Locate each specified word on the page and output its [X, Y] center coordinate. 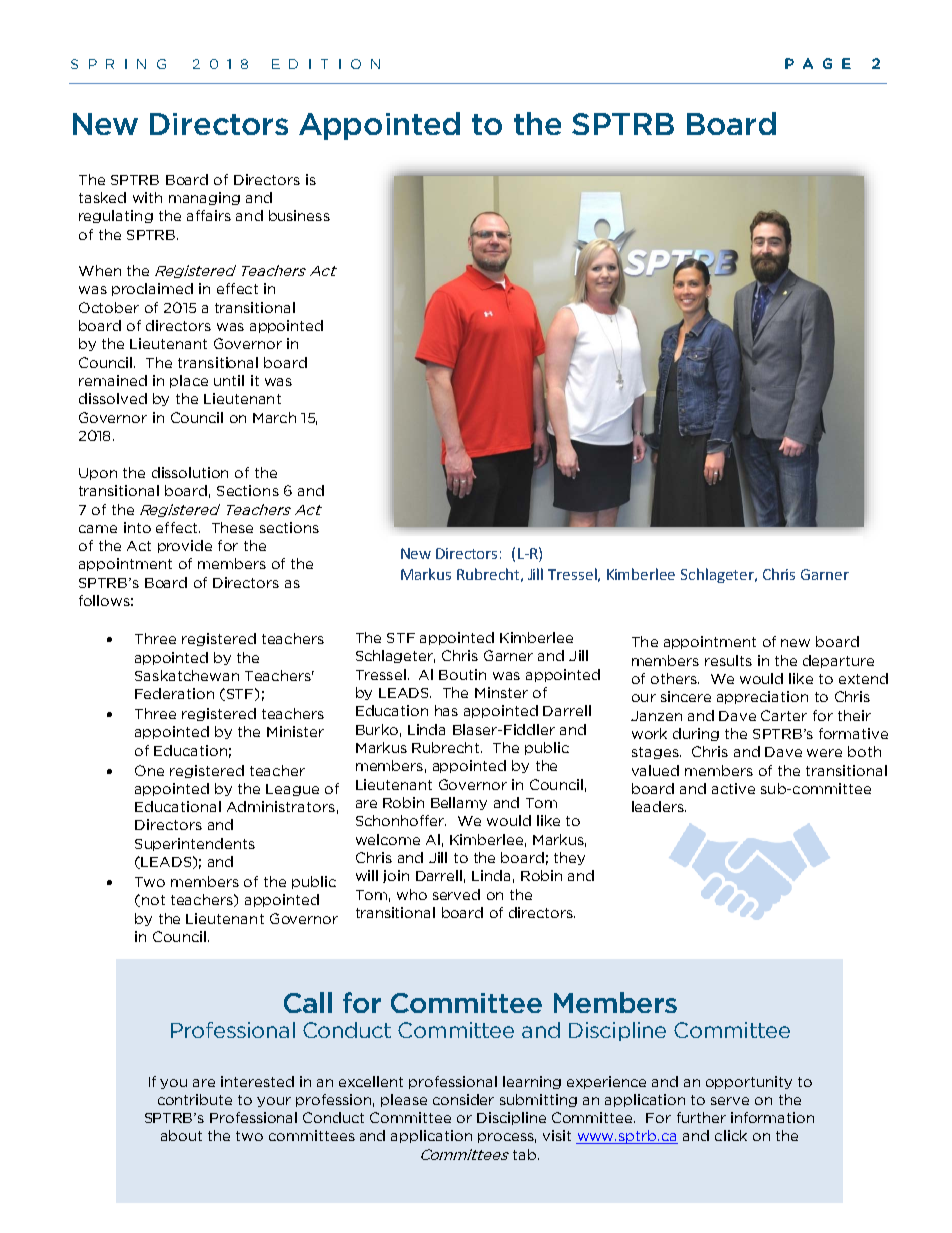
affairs [209, 215]
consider [463, 1099]
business [299, 215]
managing [204, 198]
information [772, 1117]
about [181, 1135]
